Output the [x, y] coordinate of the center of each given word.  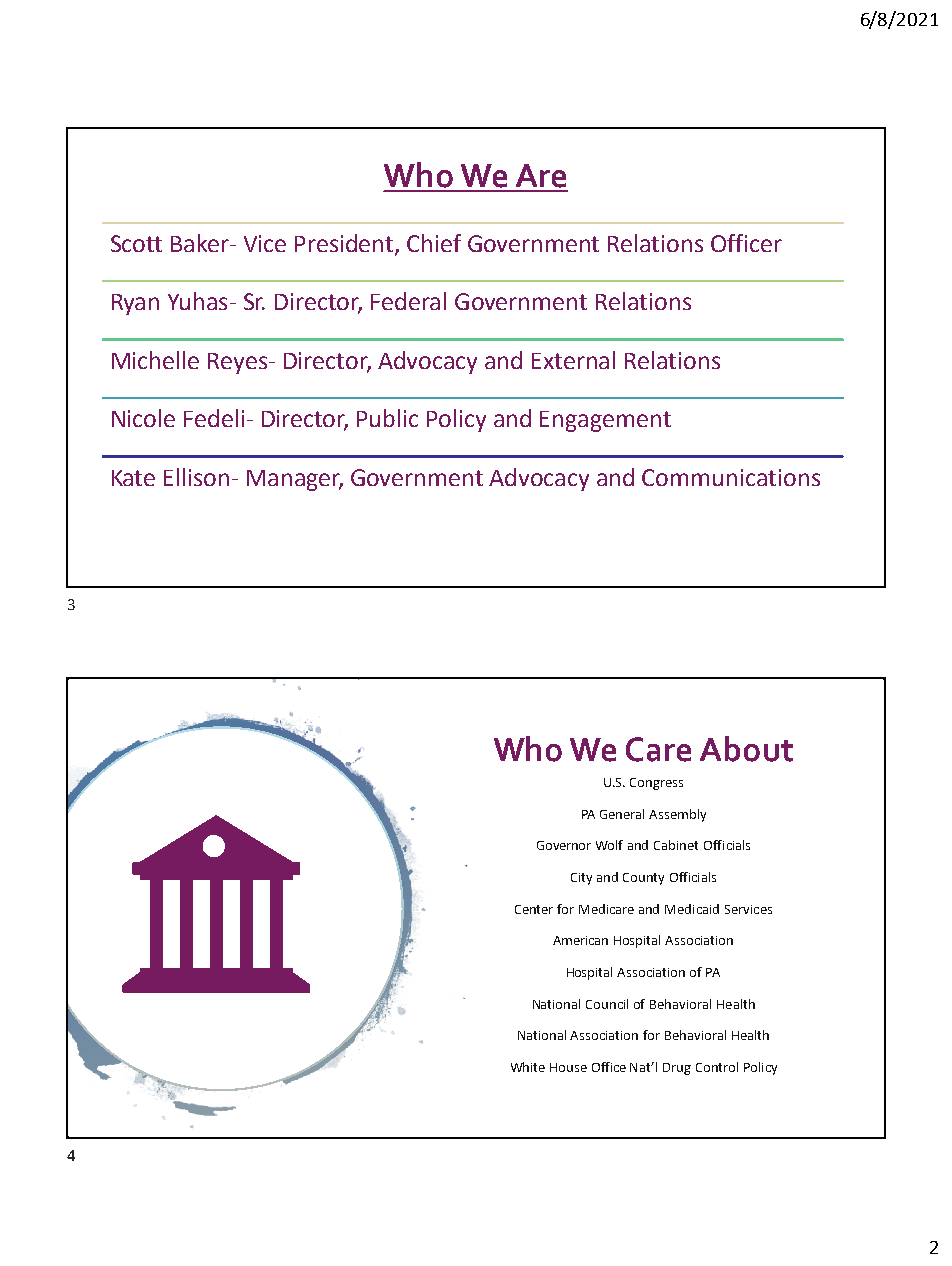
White [528, 1067]
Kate [133, 478]
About [746, 749]
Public [387, 418]
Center [534, 909]
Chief [434, 243]
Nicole [143, 418]
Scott [136, 243]
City [581, 879]
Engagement [605, 421]
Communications [731, 477]
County [643, 879]
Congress [656, 784]
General [622, 814]
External [573, 360]
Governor [564, 845]
